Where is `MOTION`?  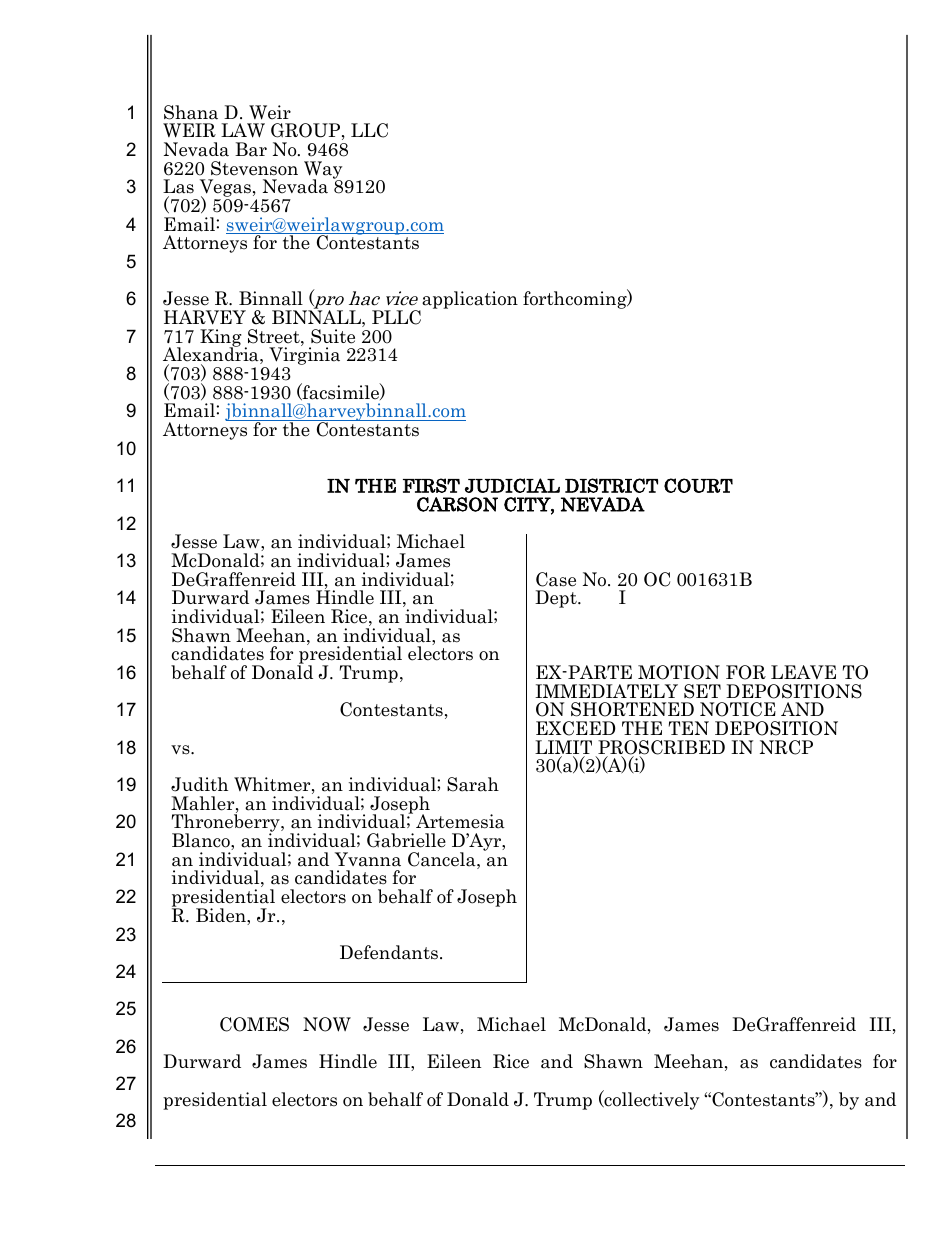
MOTION is located at coordinates (679, 672).
